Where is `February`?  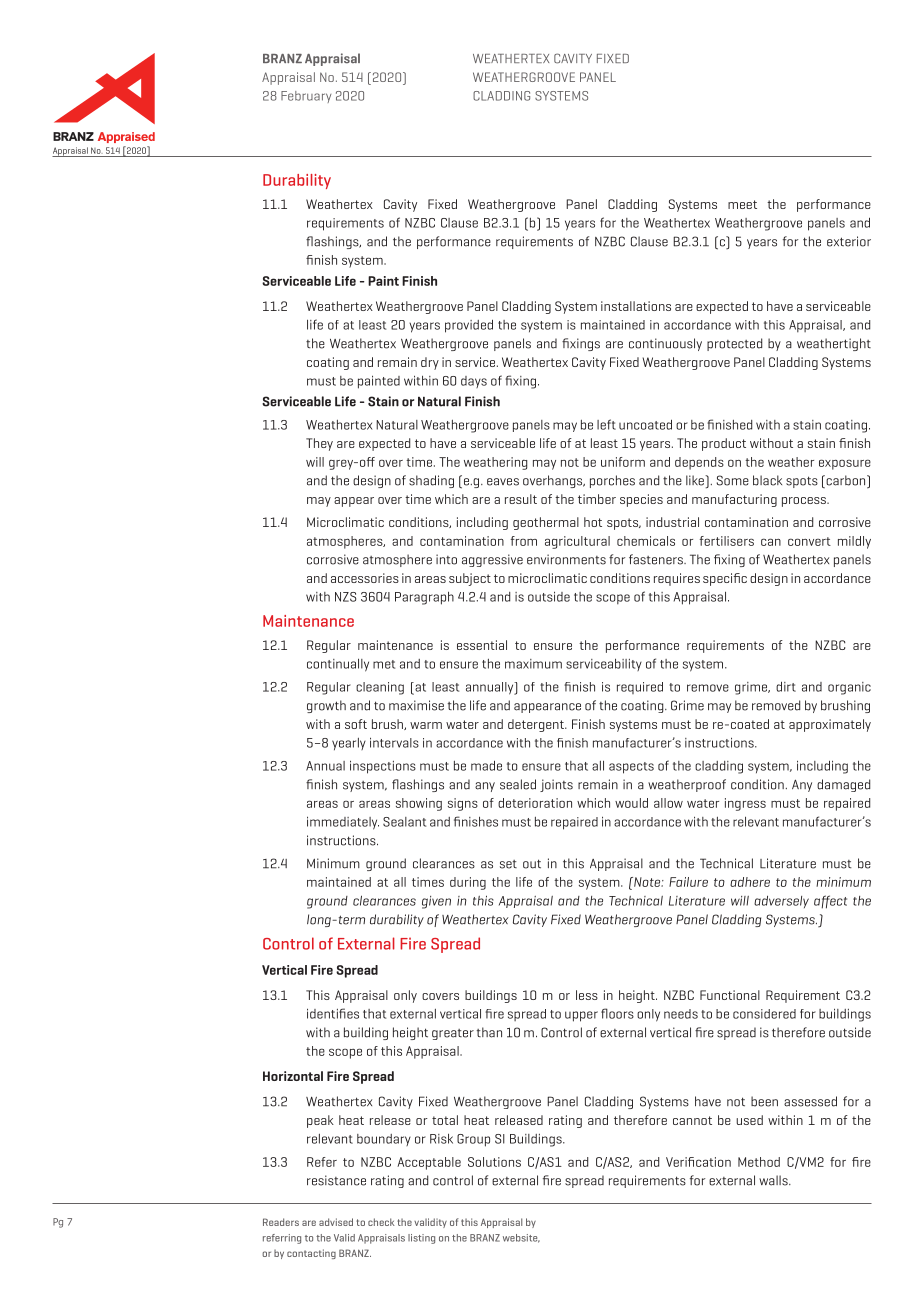
February is located at coordinates (306, 97).
